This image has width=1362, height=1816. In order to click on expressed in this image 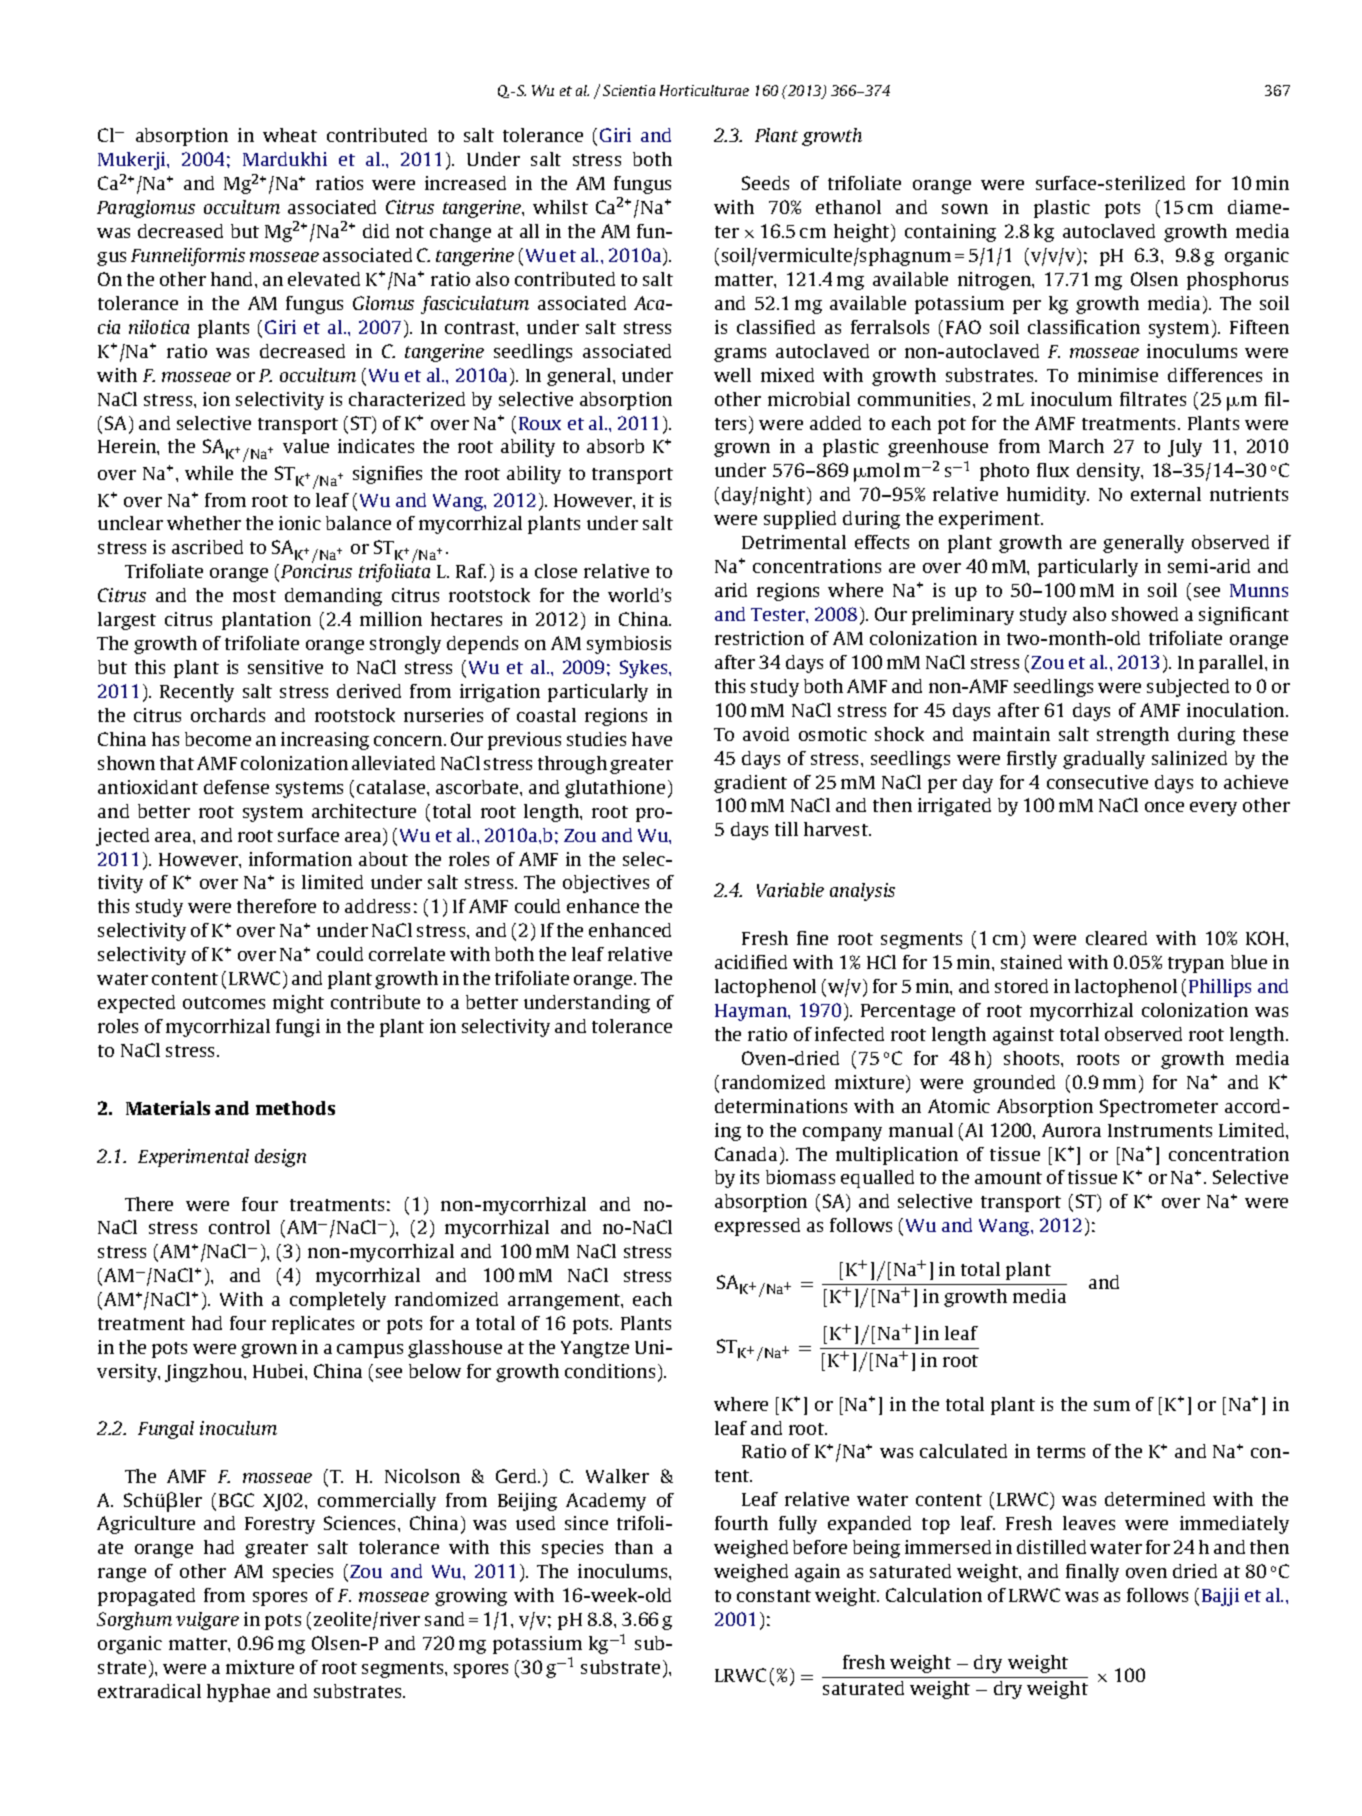, I will do `click(757, 1227)`.
